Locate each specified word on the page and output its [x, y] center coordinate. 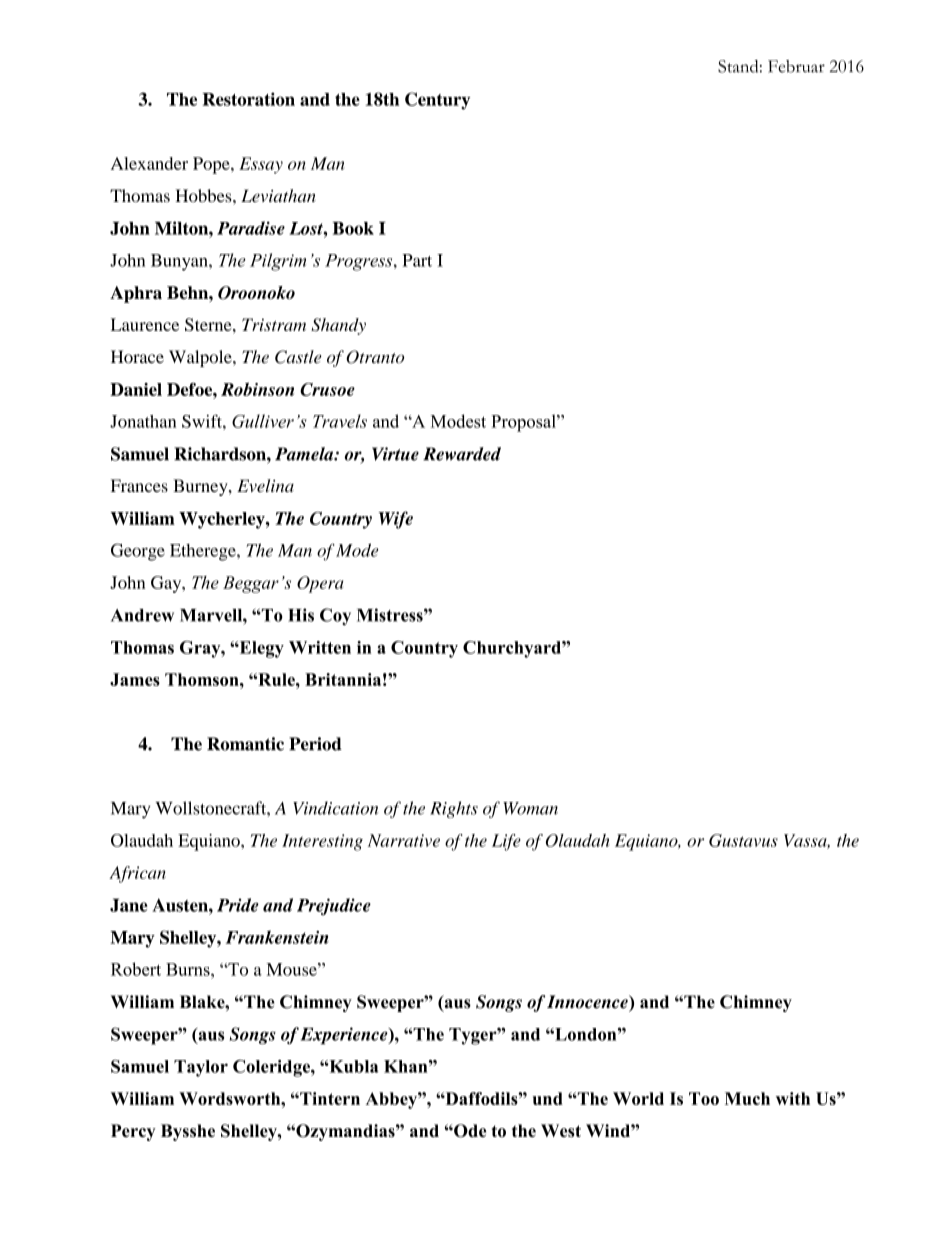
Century [437, 101]
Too [704, 1098]
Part [417, 260]
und [548, 1098]
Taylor [201, 1068]
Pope [212, 165]
